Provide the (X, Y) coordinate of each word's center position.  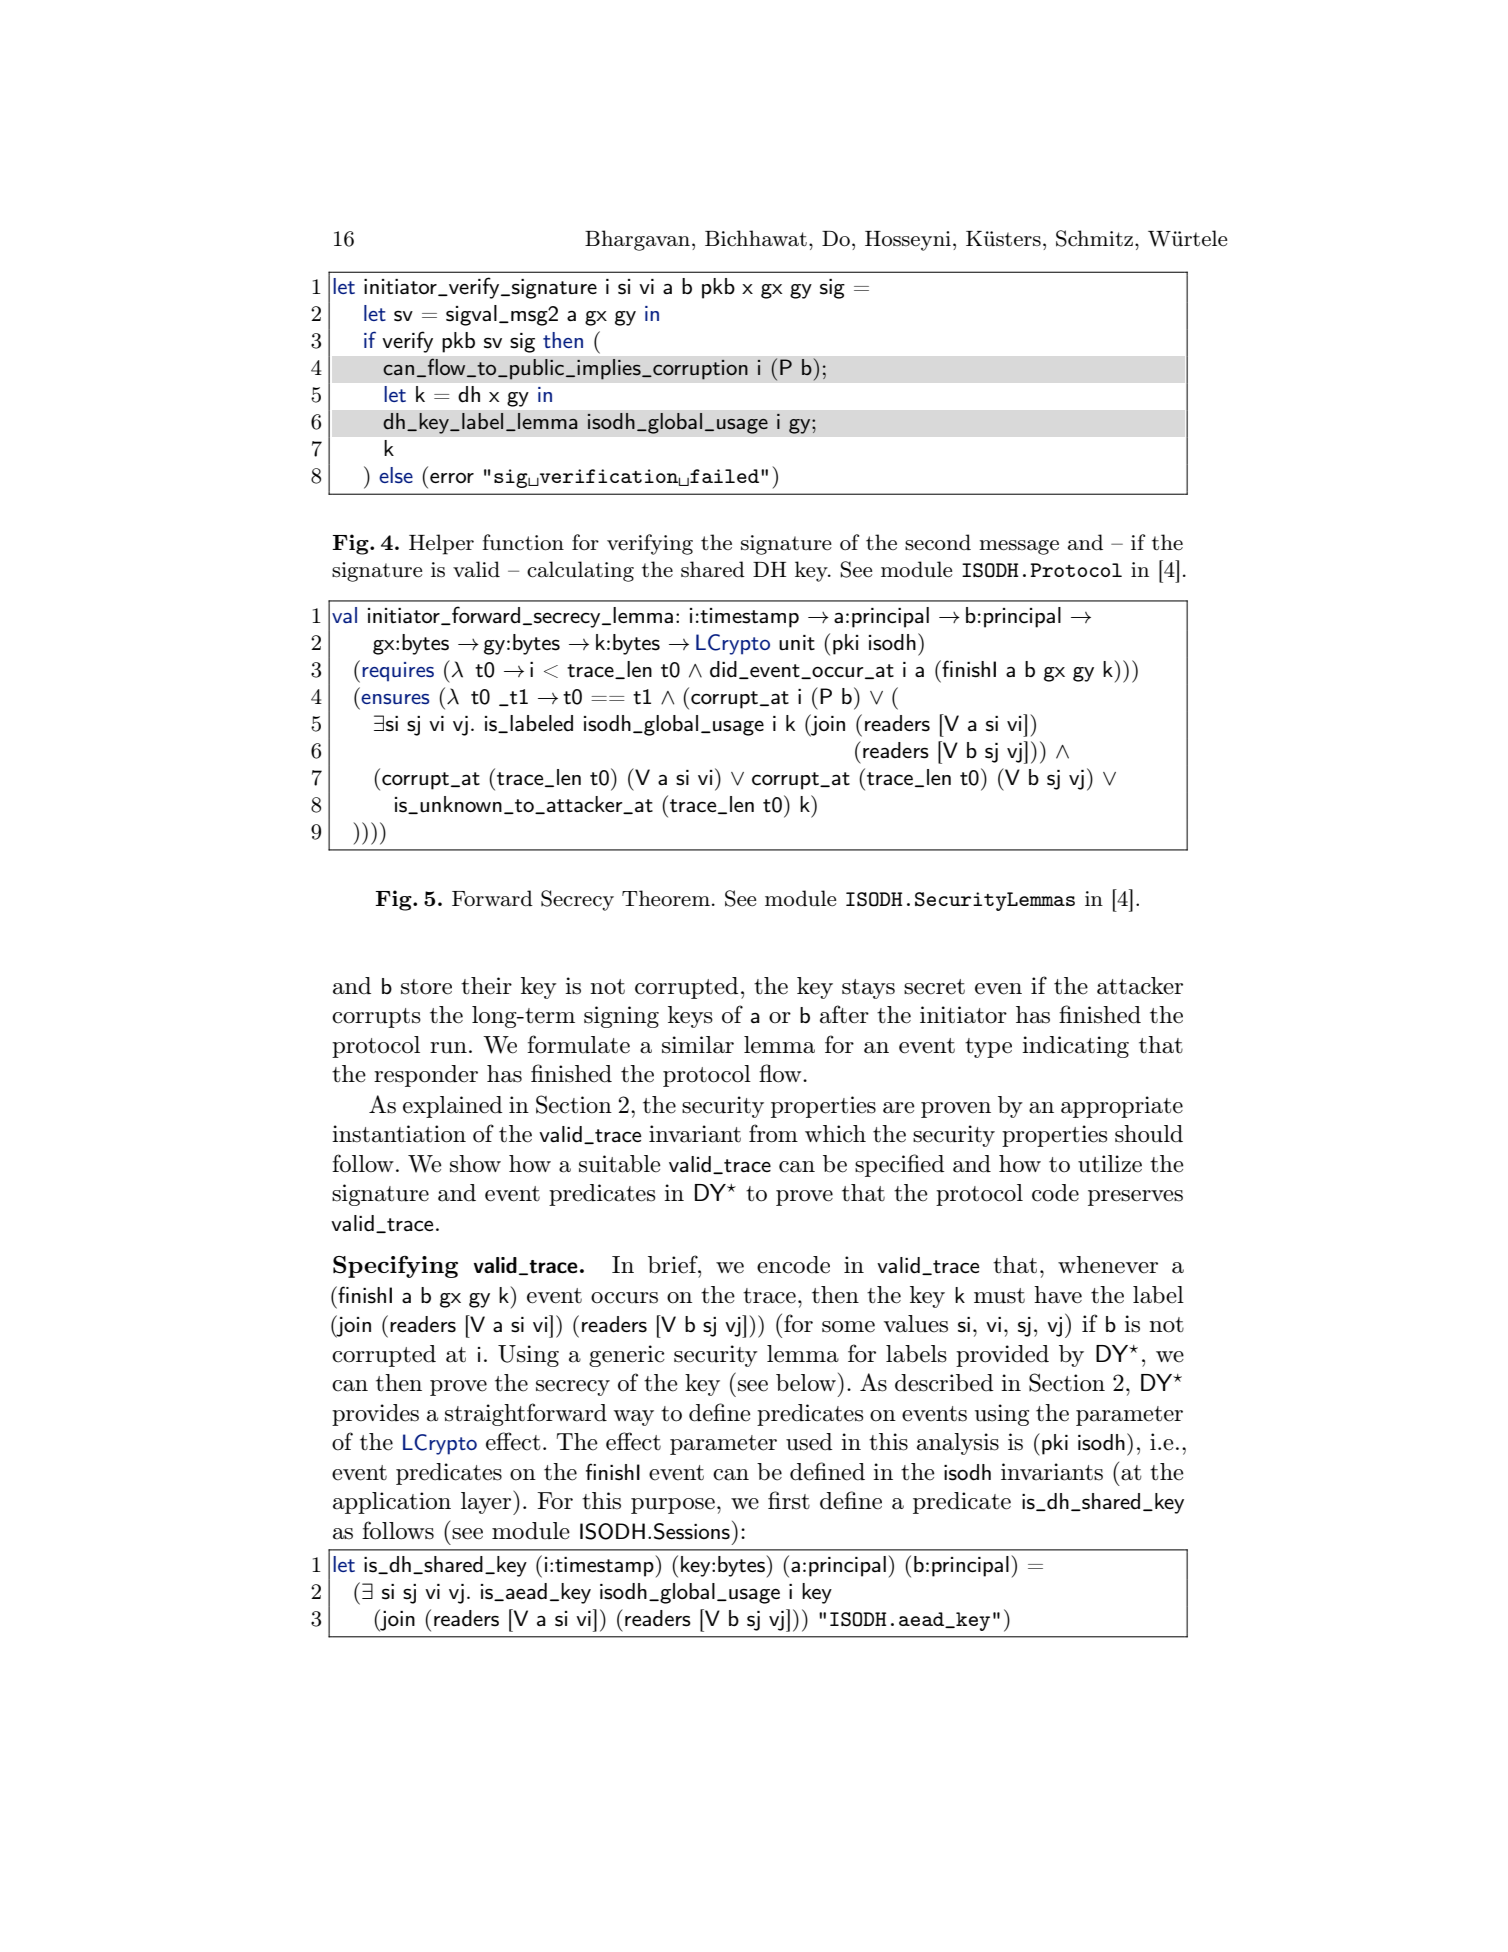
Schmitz (1094, 238)
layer (487, 1502)
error (452, 478)
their (486, 986)
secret (934, 987)
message (1019, 547)
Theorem (666, 898)
